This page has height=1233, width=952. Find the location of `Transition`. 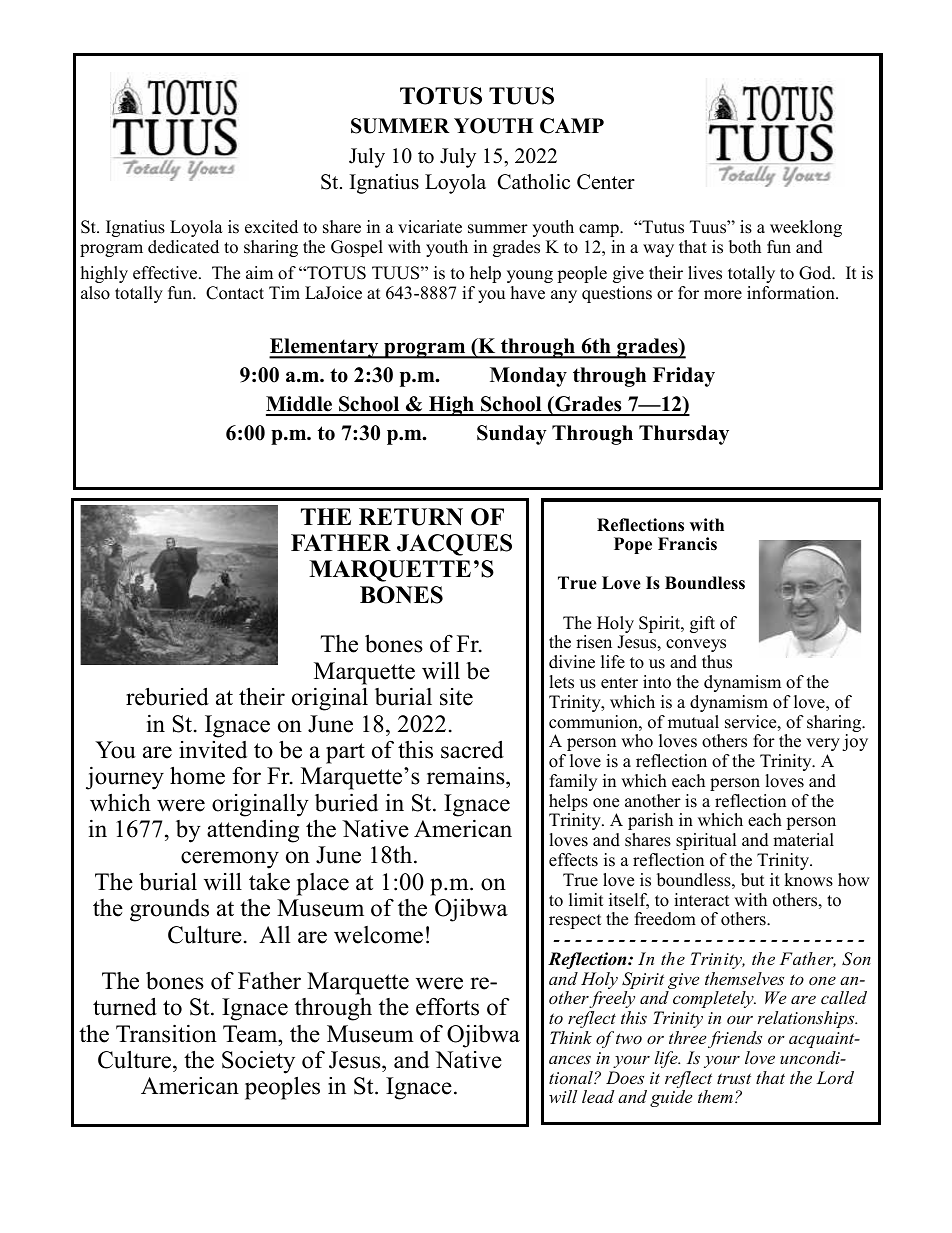

Transition is located at coordinates (166, 1033).
